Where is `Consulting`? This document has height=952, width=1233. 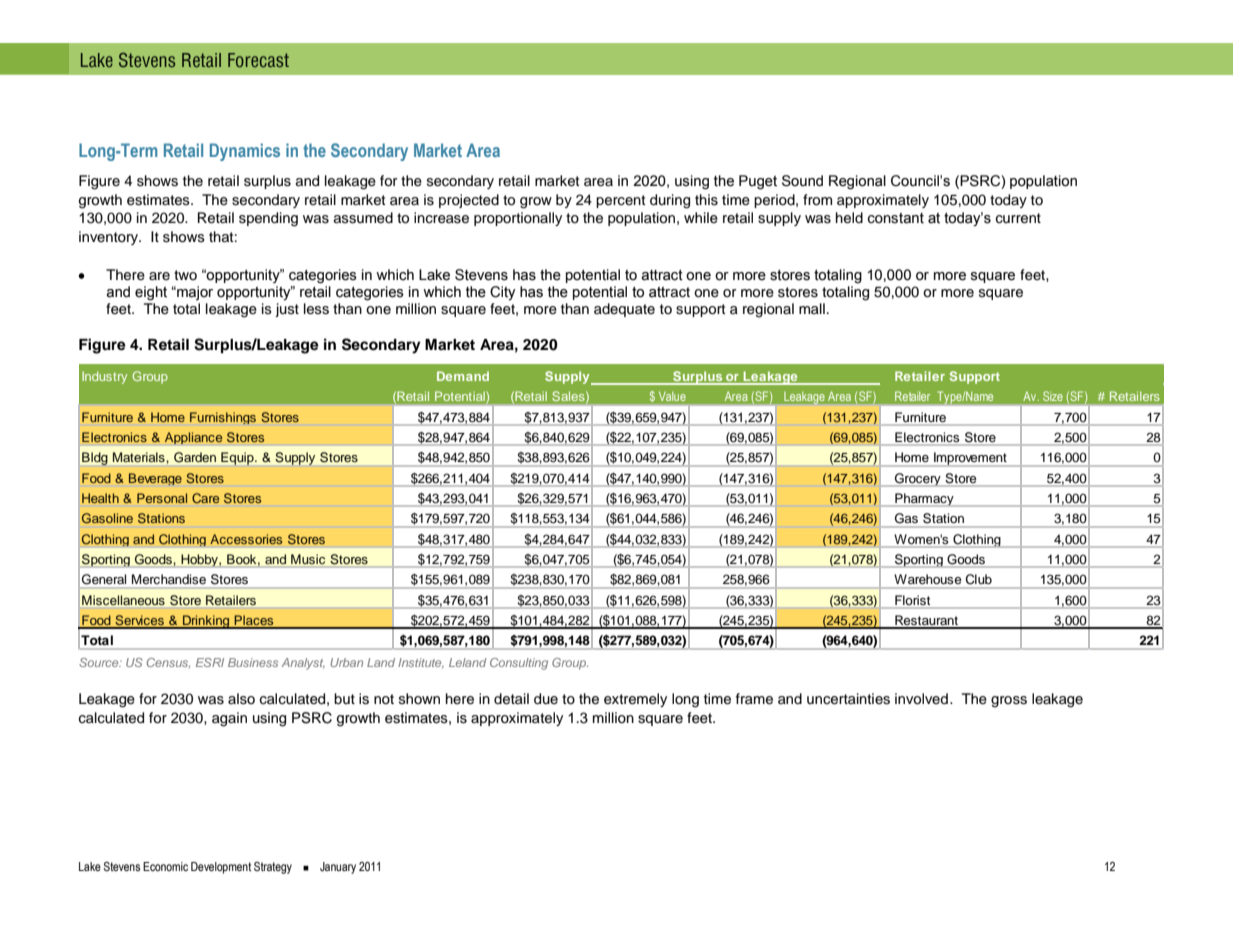 Consulting is located at coordinates (519, 664).
